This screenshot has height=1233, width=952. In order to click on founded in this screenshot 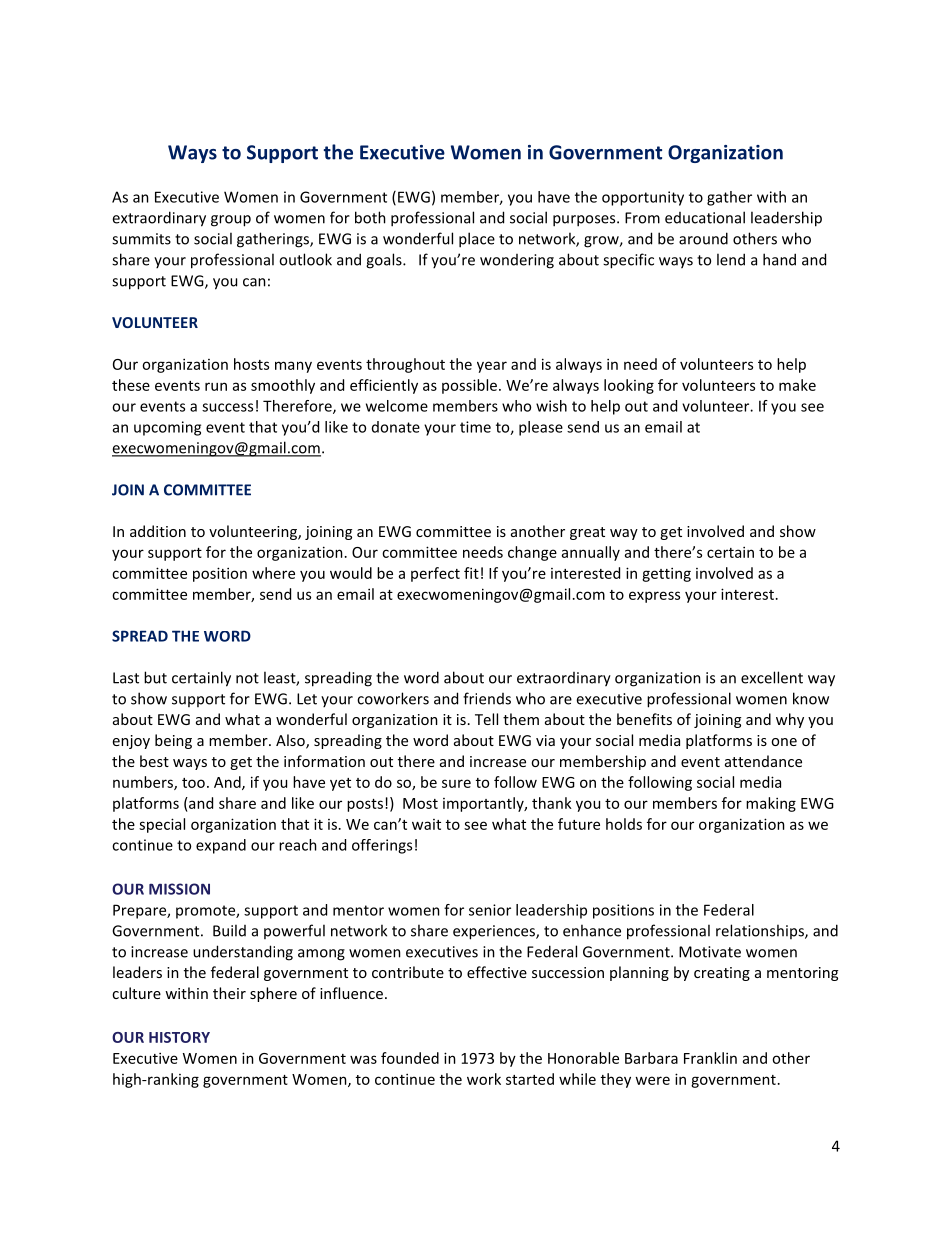, I will do `click(410, 1058)`.
